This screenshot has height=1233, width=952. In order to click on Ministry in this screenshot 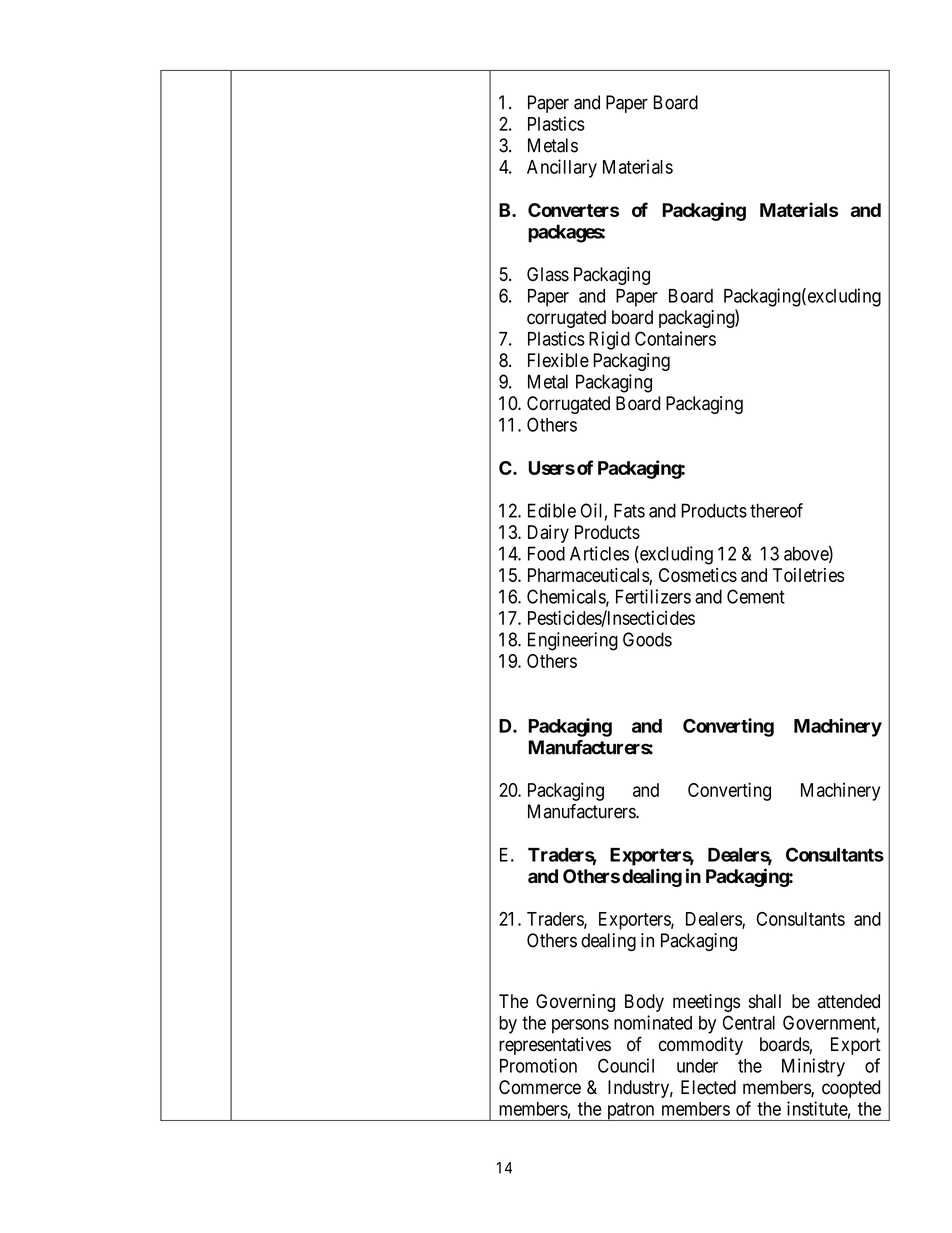, I will do `click(813, 1067)`.
